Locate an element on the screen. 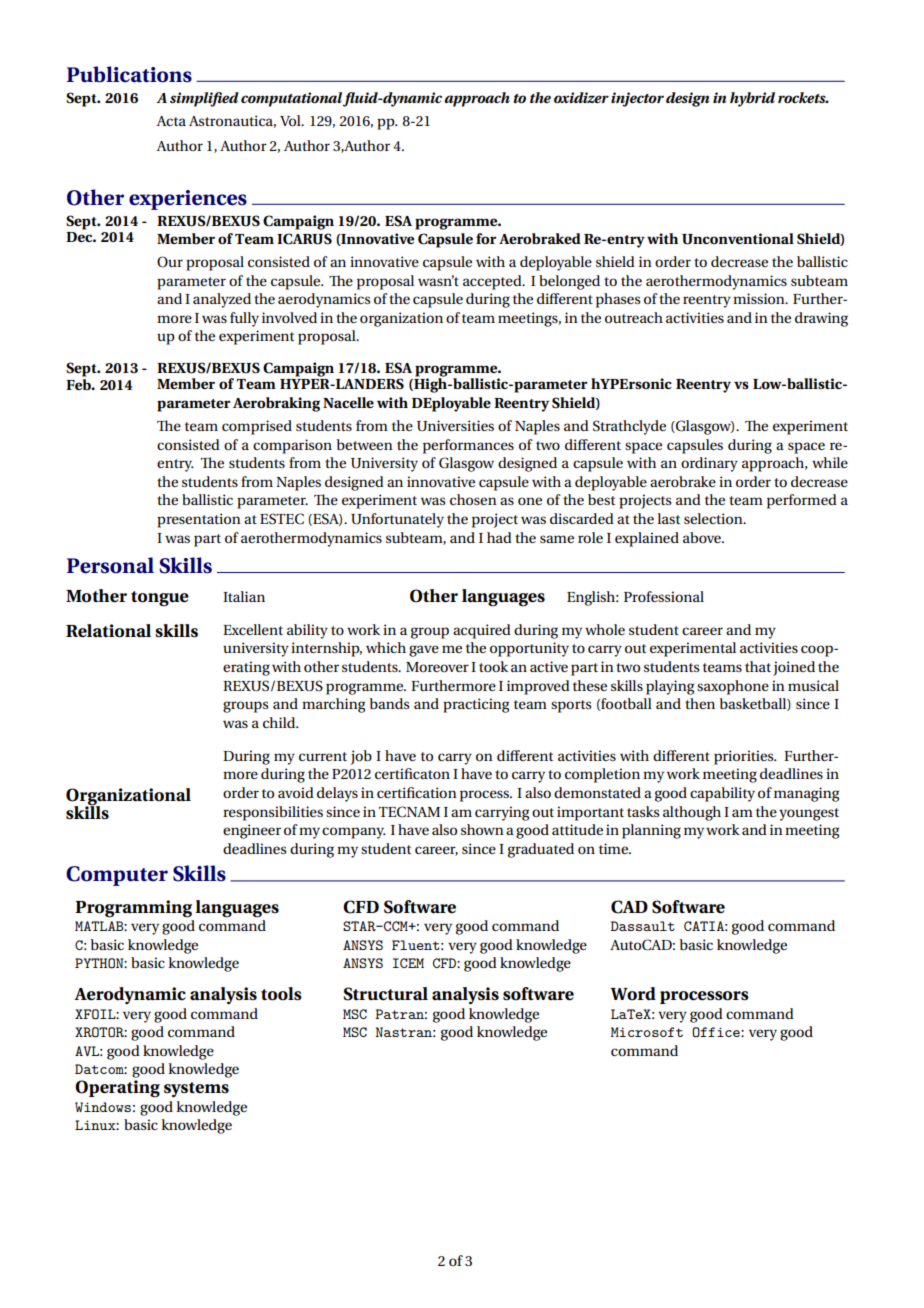 This screenshot has height=1308, width=924. although is located at coordinates (692, 813).
